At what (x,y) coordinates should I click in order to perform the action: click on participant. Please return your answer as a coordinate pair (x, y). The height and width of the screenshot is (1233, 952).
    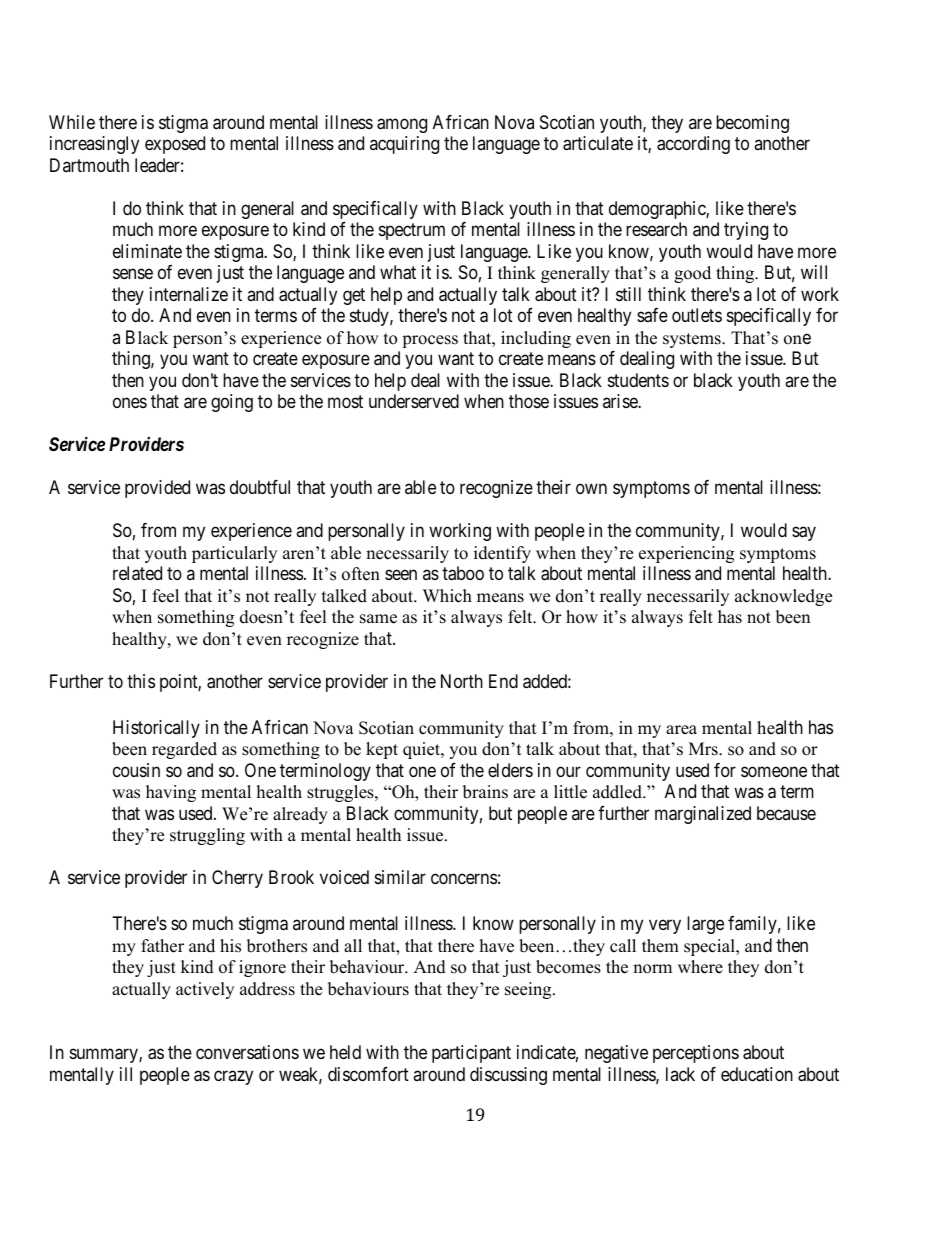
    Looking at the image, I should click on (471, 1054).
